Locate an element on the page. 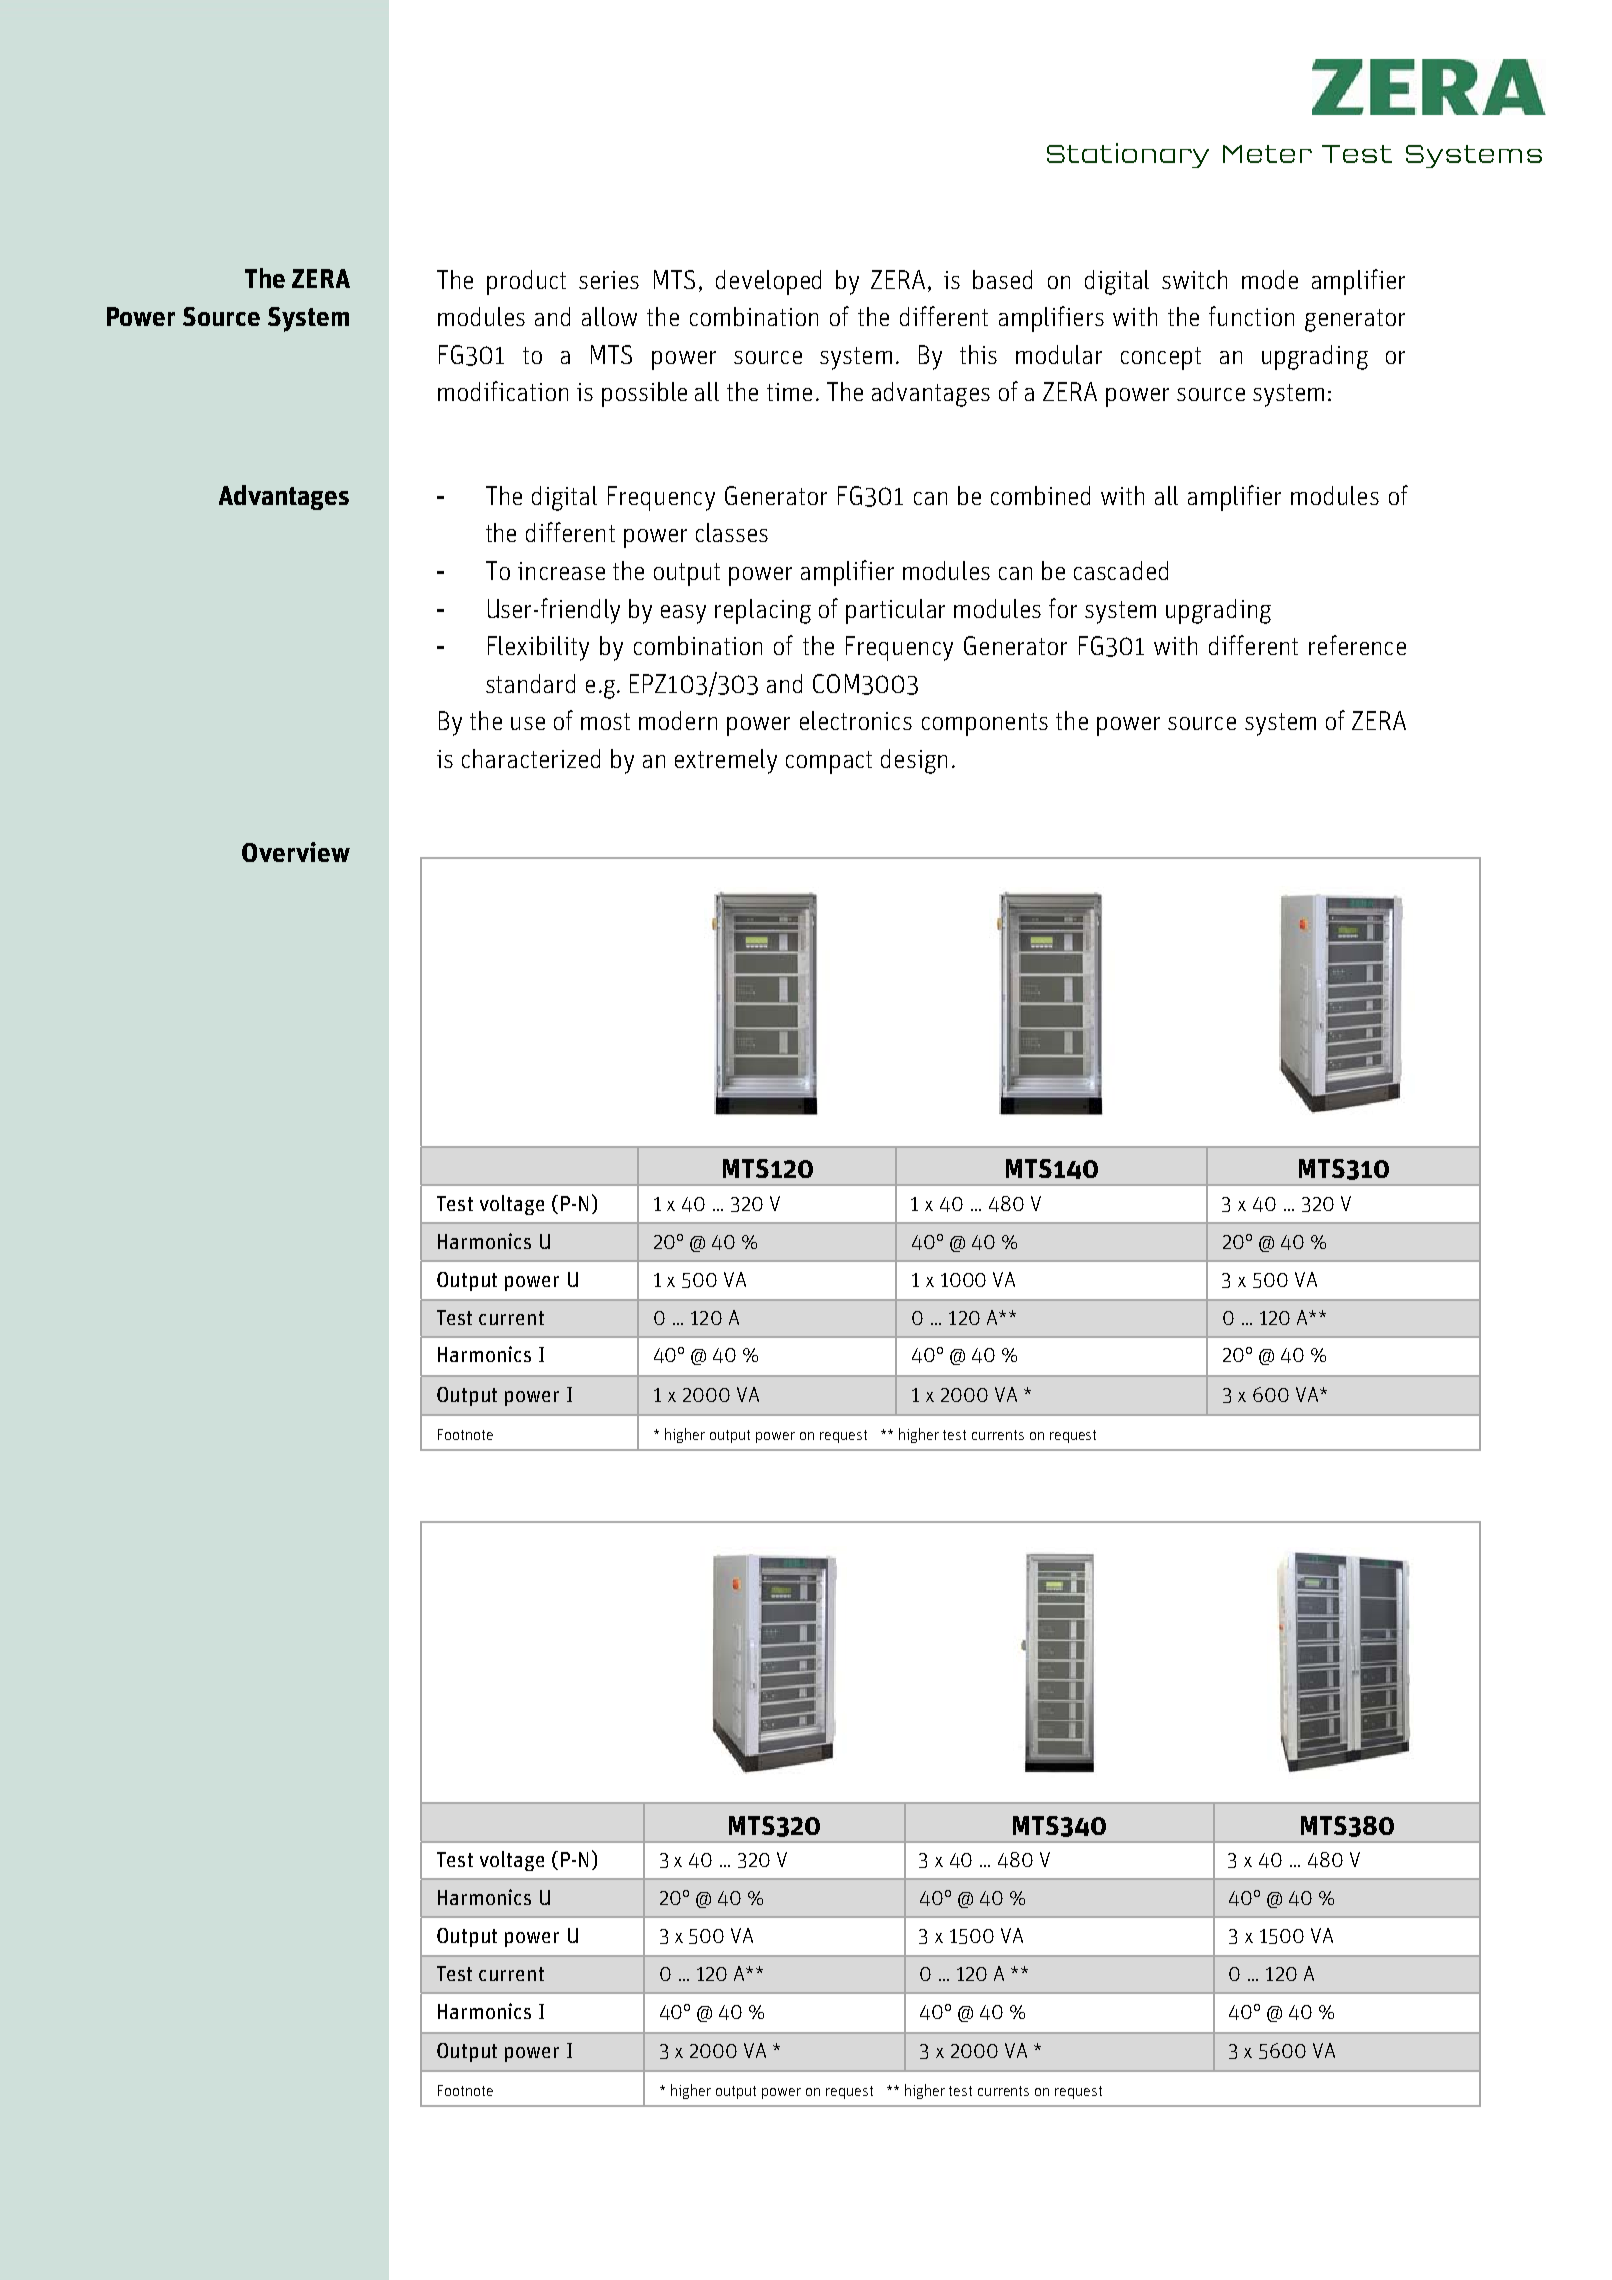 This page has height=2280, width=1612. Overview is located at coordinates (296, 852).
